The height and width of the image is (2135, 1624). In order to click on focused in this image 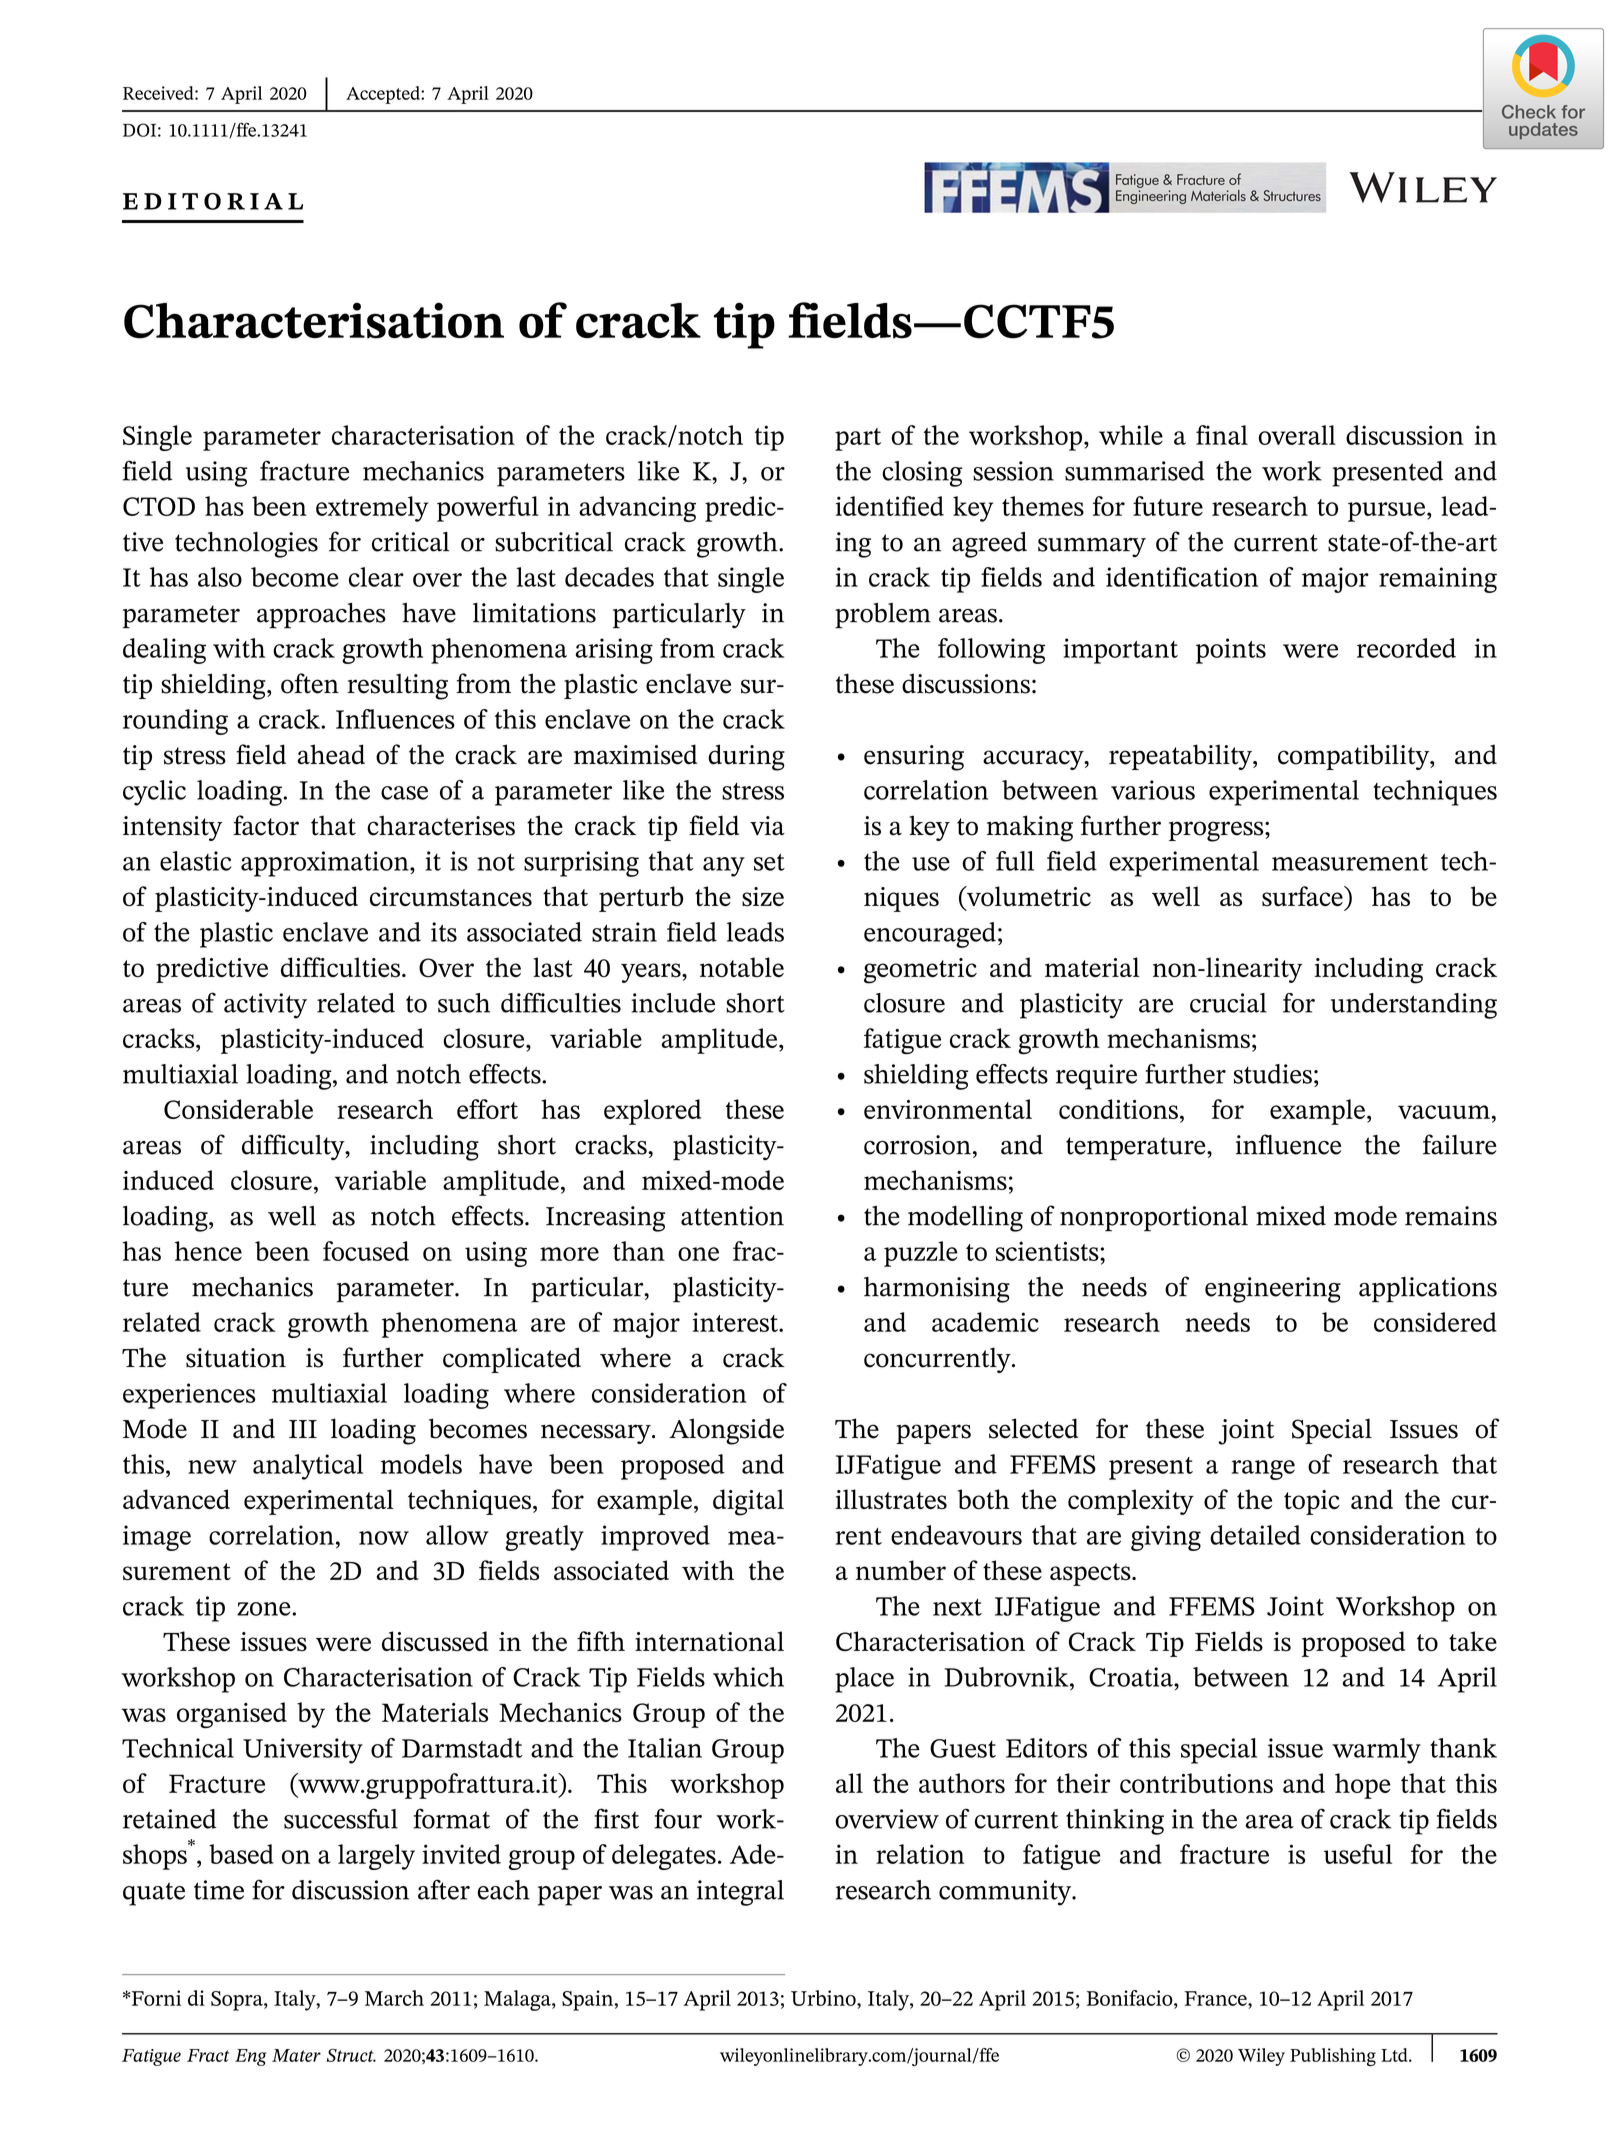, I will do `click(366, 1251)`.
